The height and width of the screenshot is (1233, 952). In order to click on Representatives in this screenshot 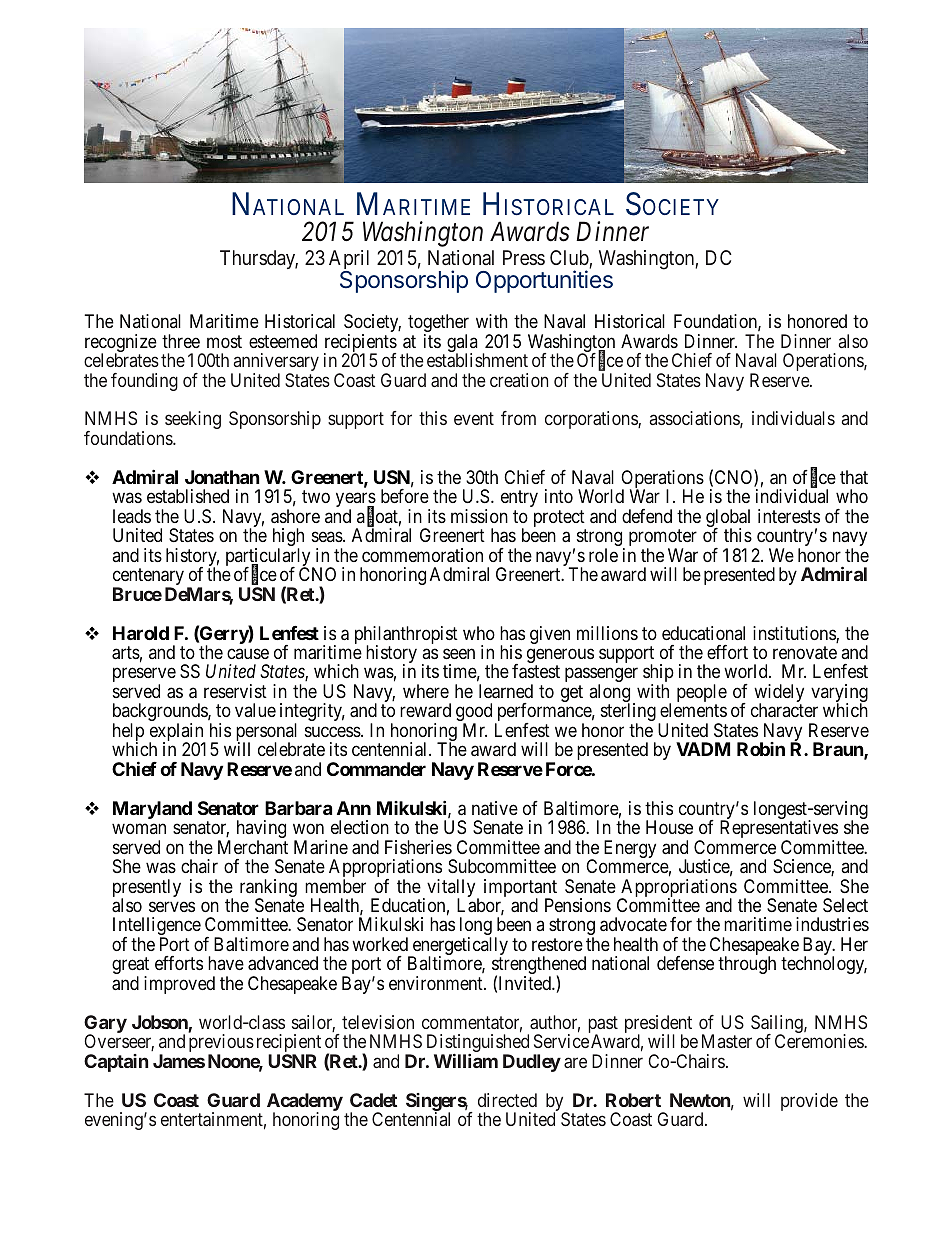, I will do `click(779, 830)`.
